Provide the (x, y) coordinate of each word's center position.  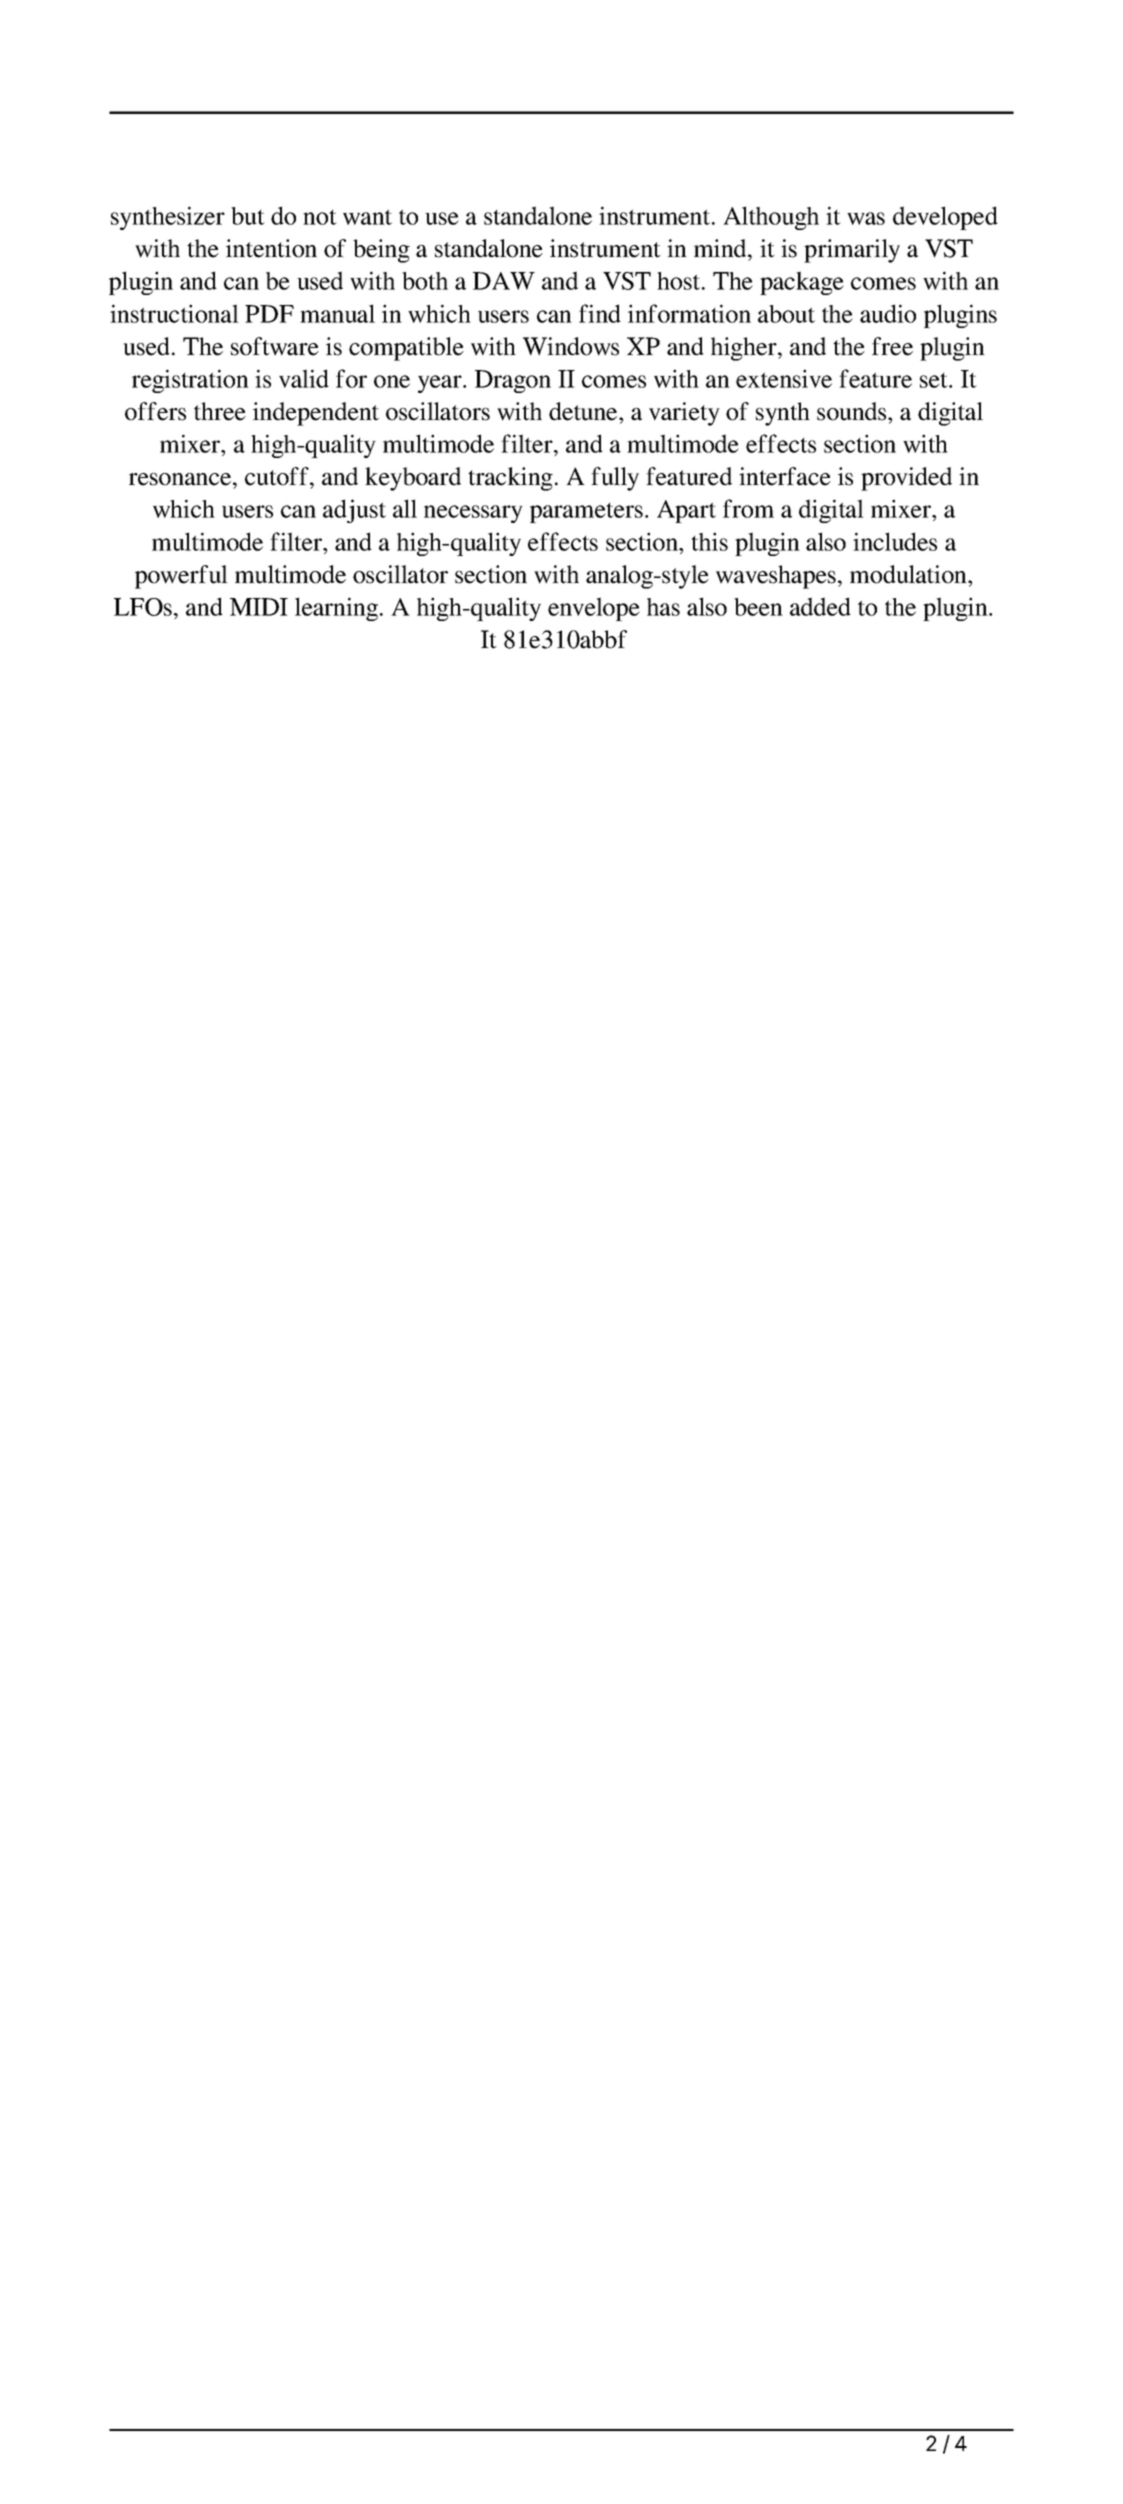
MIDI (259, 607)
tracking (510, 479)
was (866, 218)
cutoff (278, 476)
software (275, 346)
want (367, 217)
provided (906, 479)
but (248, 216)
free (892, 346)
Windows (571, 346)
